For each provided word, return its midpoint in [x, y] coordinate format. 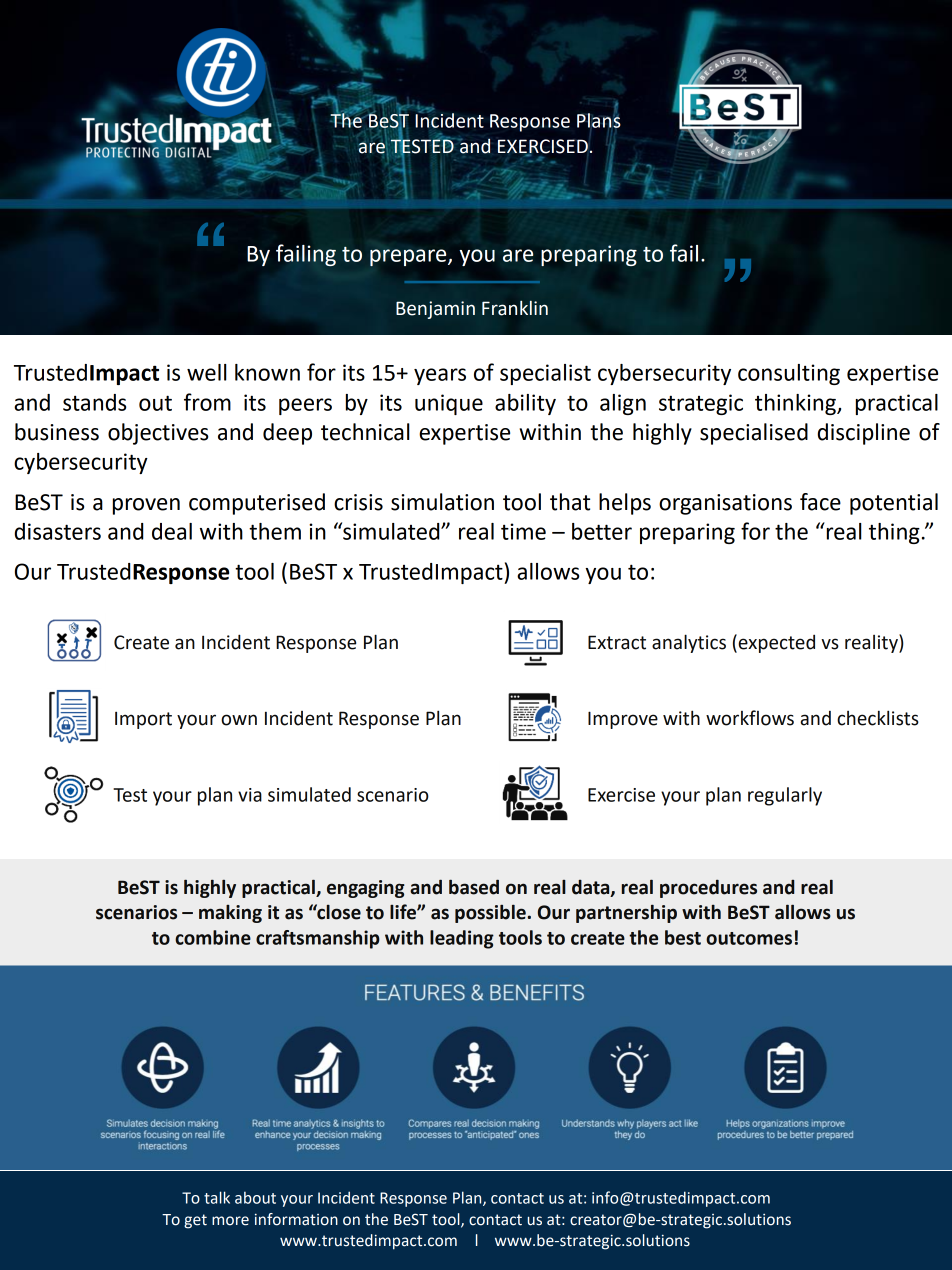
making [230, 914]
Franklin [515, 308]
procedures [708, 888]
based [474, 887]
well [207, 372]
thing [894, 533]
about [255, 1197]
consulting [789, 374]
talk [217, 1197]
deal [172, 531]
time [523, 531]
